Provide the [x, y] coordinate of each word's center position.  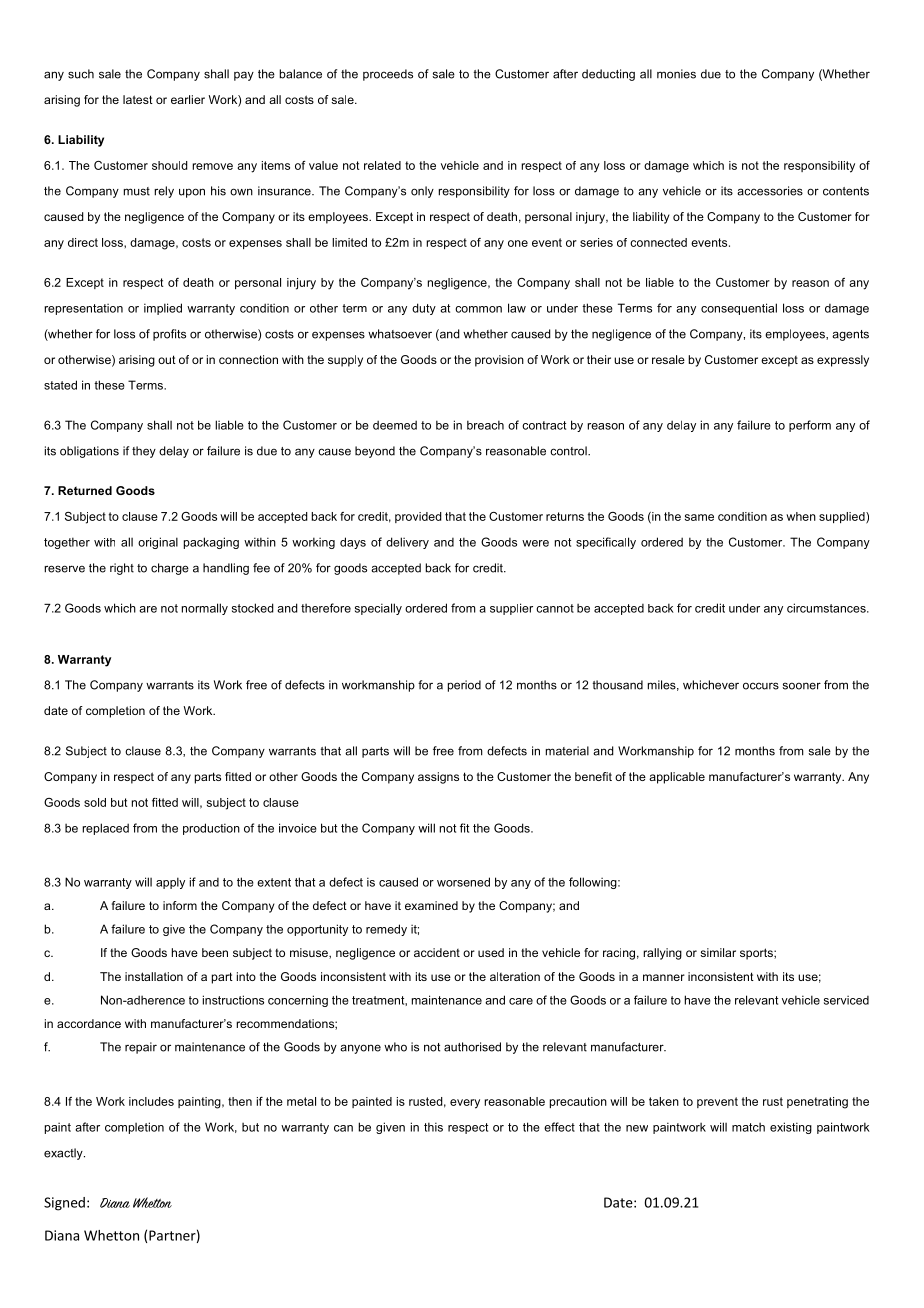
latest [138, 99]
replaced [105, 829]
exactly [64, 1154]
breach [485, 425]
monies [676, 74]
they [144, 452]
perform [810, 426]
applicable [677, 778]
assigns [438, 778]
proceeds [388, 75]
